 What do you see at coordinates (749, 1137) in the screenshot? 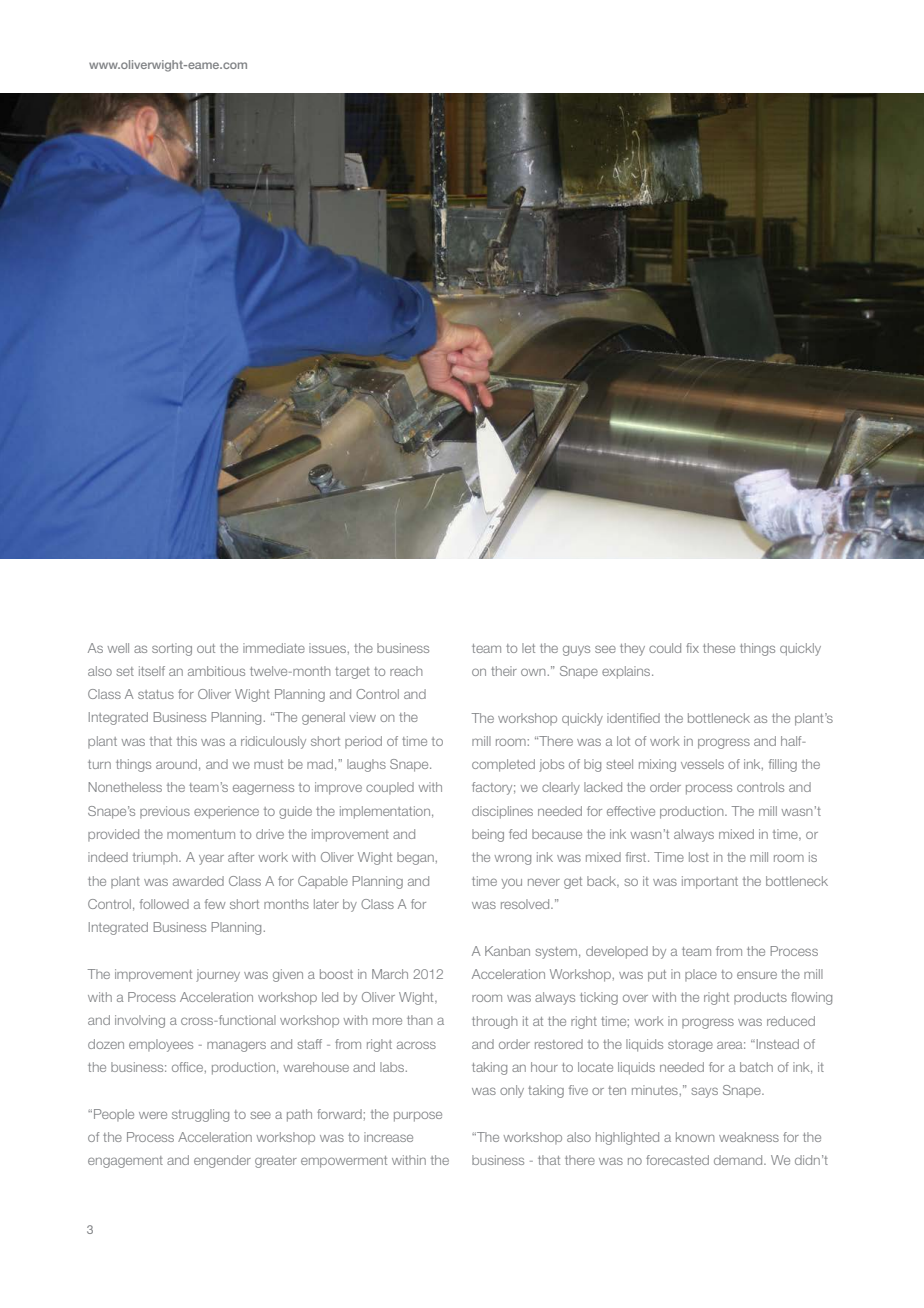
I see `weakness` at bounding box center [749, 1137].
